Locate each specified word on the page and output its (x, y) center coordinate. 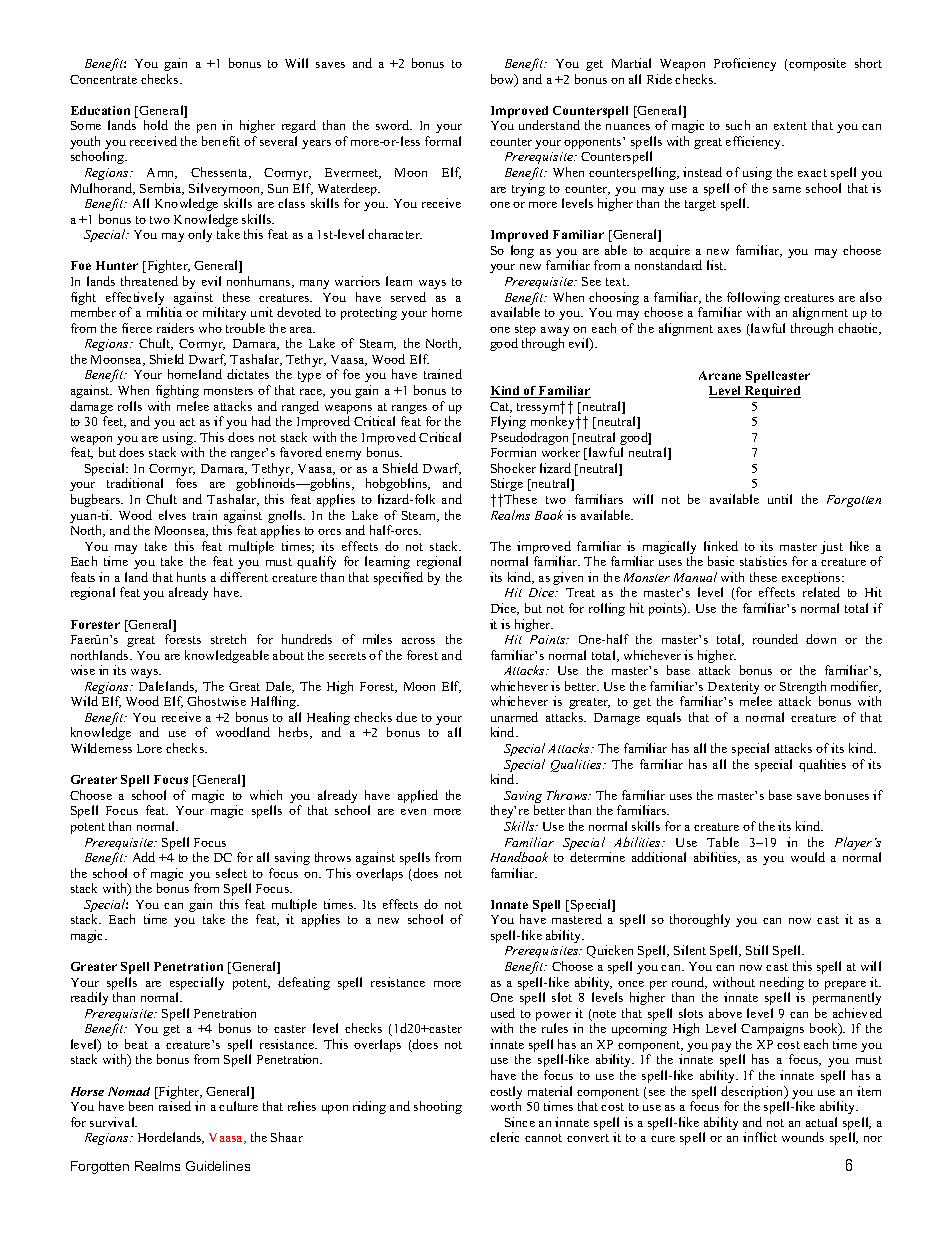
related (821, 592)
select (231, 873)
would (808, 857)
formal (443, 141)
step (525, 332)
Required (772, 392)
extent (790, 126)
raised (175, 1106)
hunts (191, 577)
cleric (504, 1137)
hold (156, 125)
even (413, 812)
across (418, 641)
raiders (175, 328)
